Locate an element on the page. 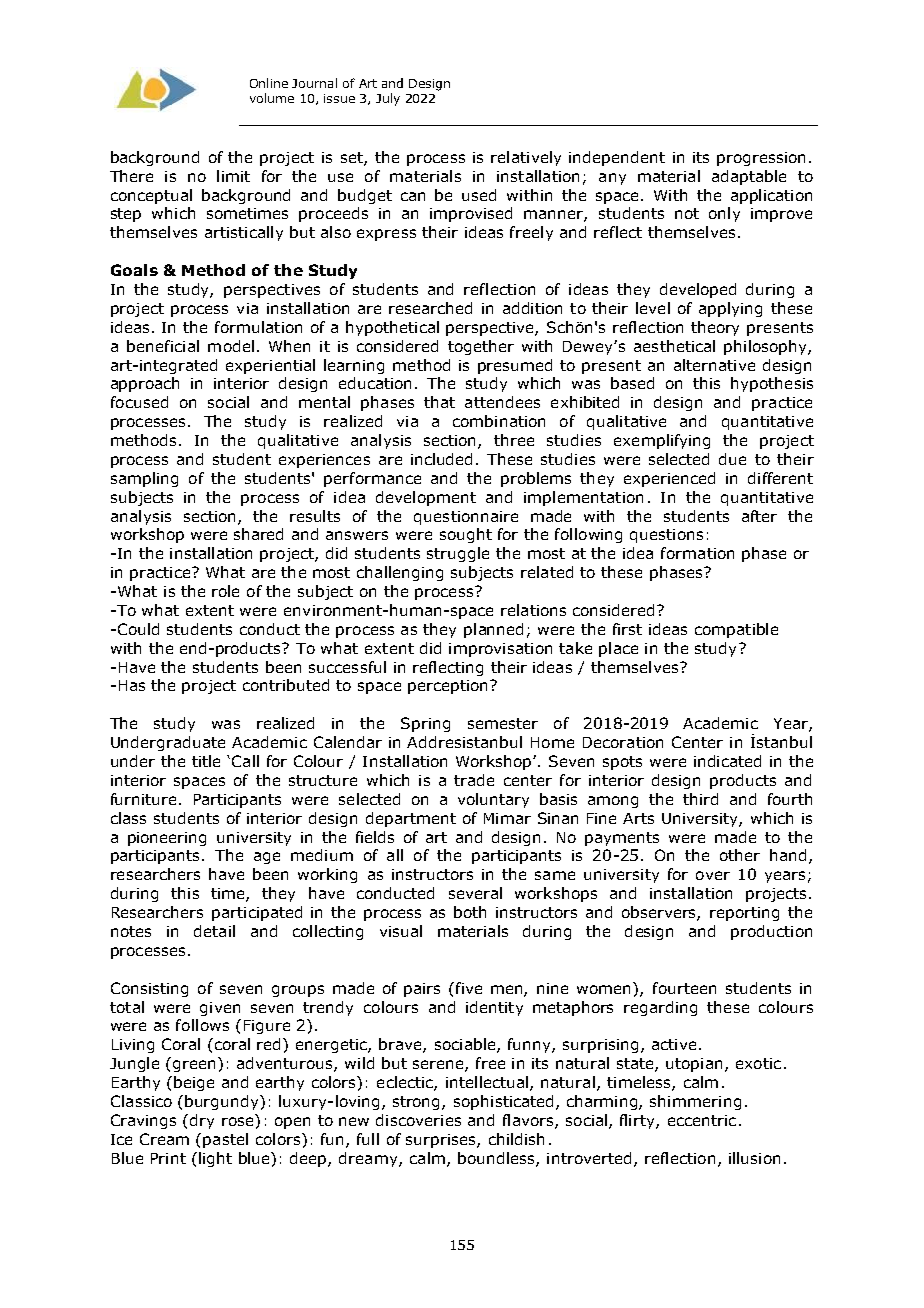 The height and width of the image is (1308, 924). due is located at coordinates (732, 459).
